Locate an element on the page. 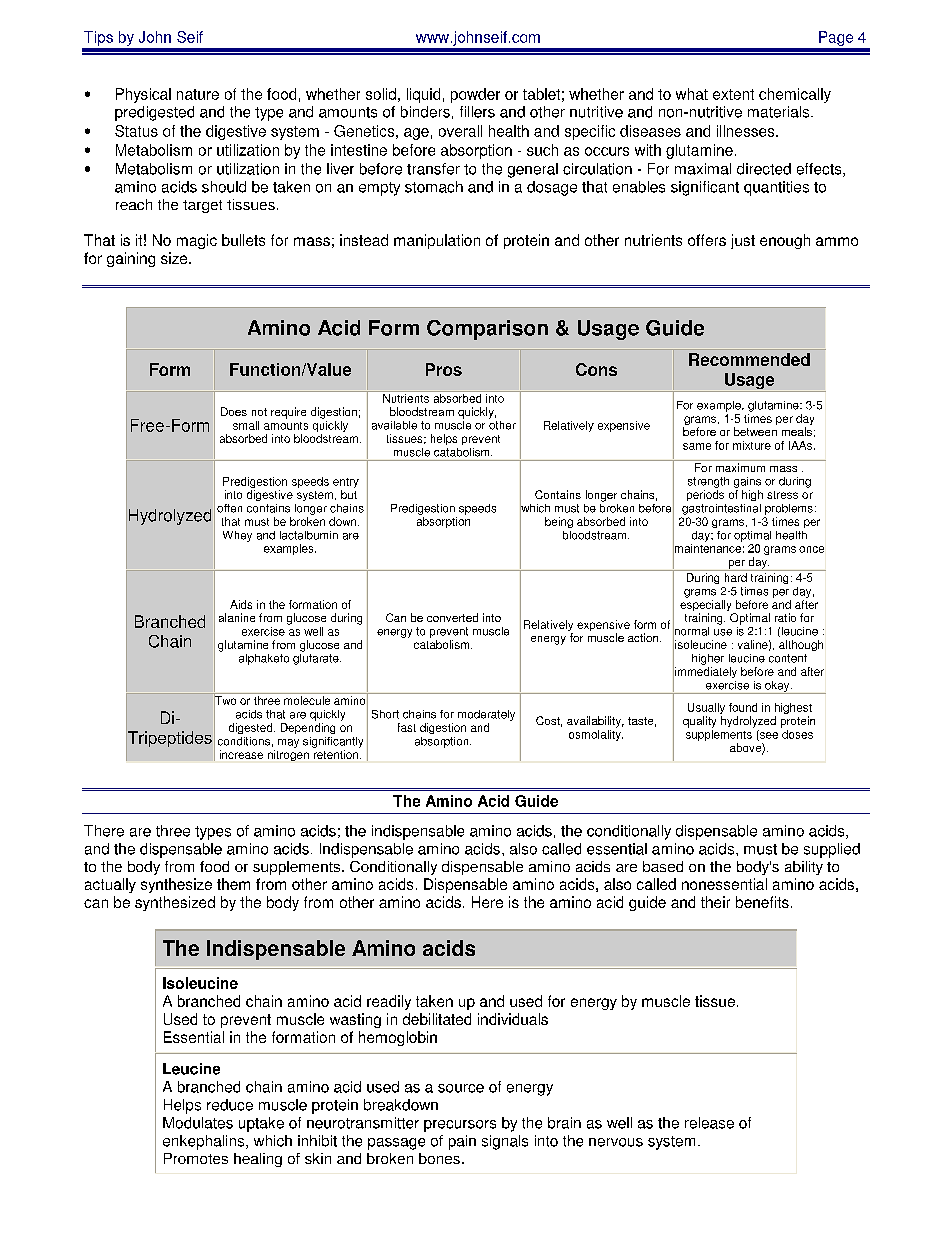 This page has height=1233, width=952. increase is located at coordinates (241, 754).
